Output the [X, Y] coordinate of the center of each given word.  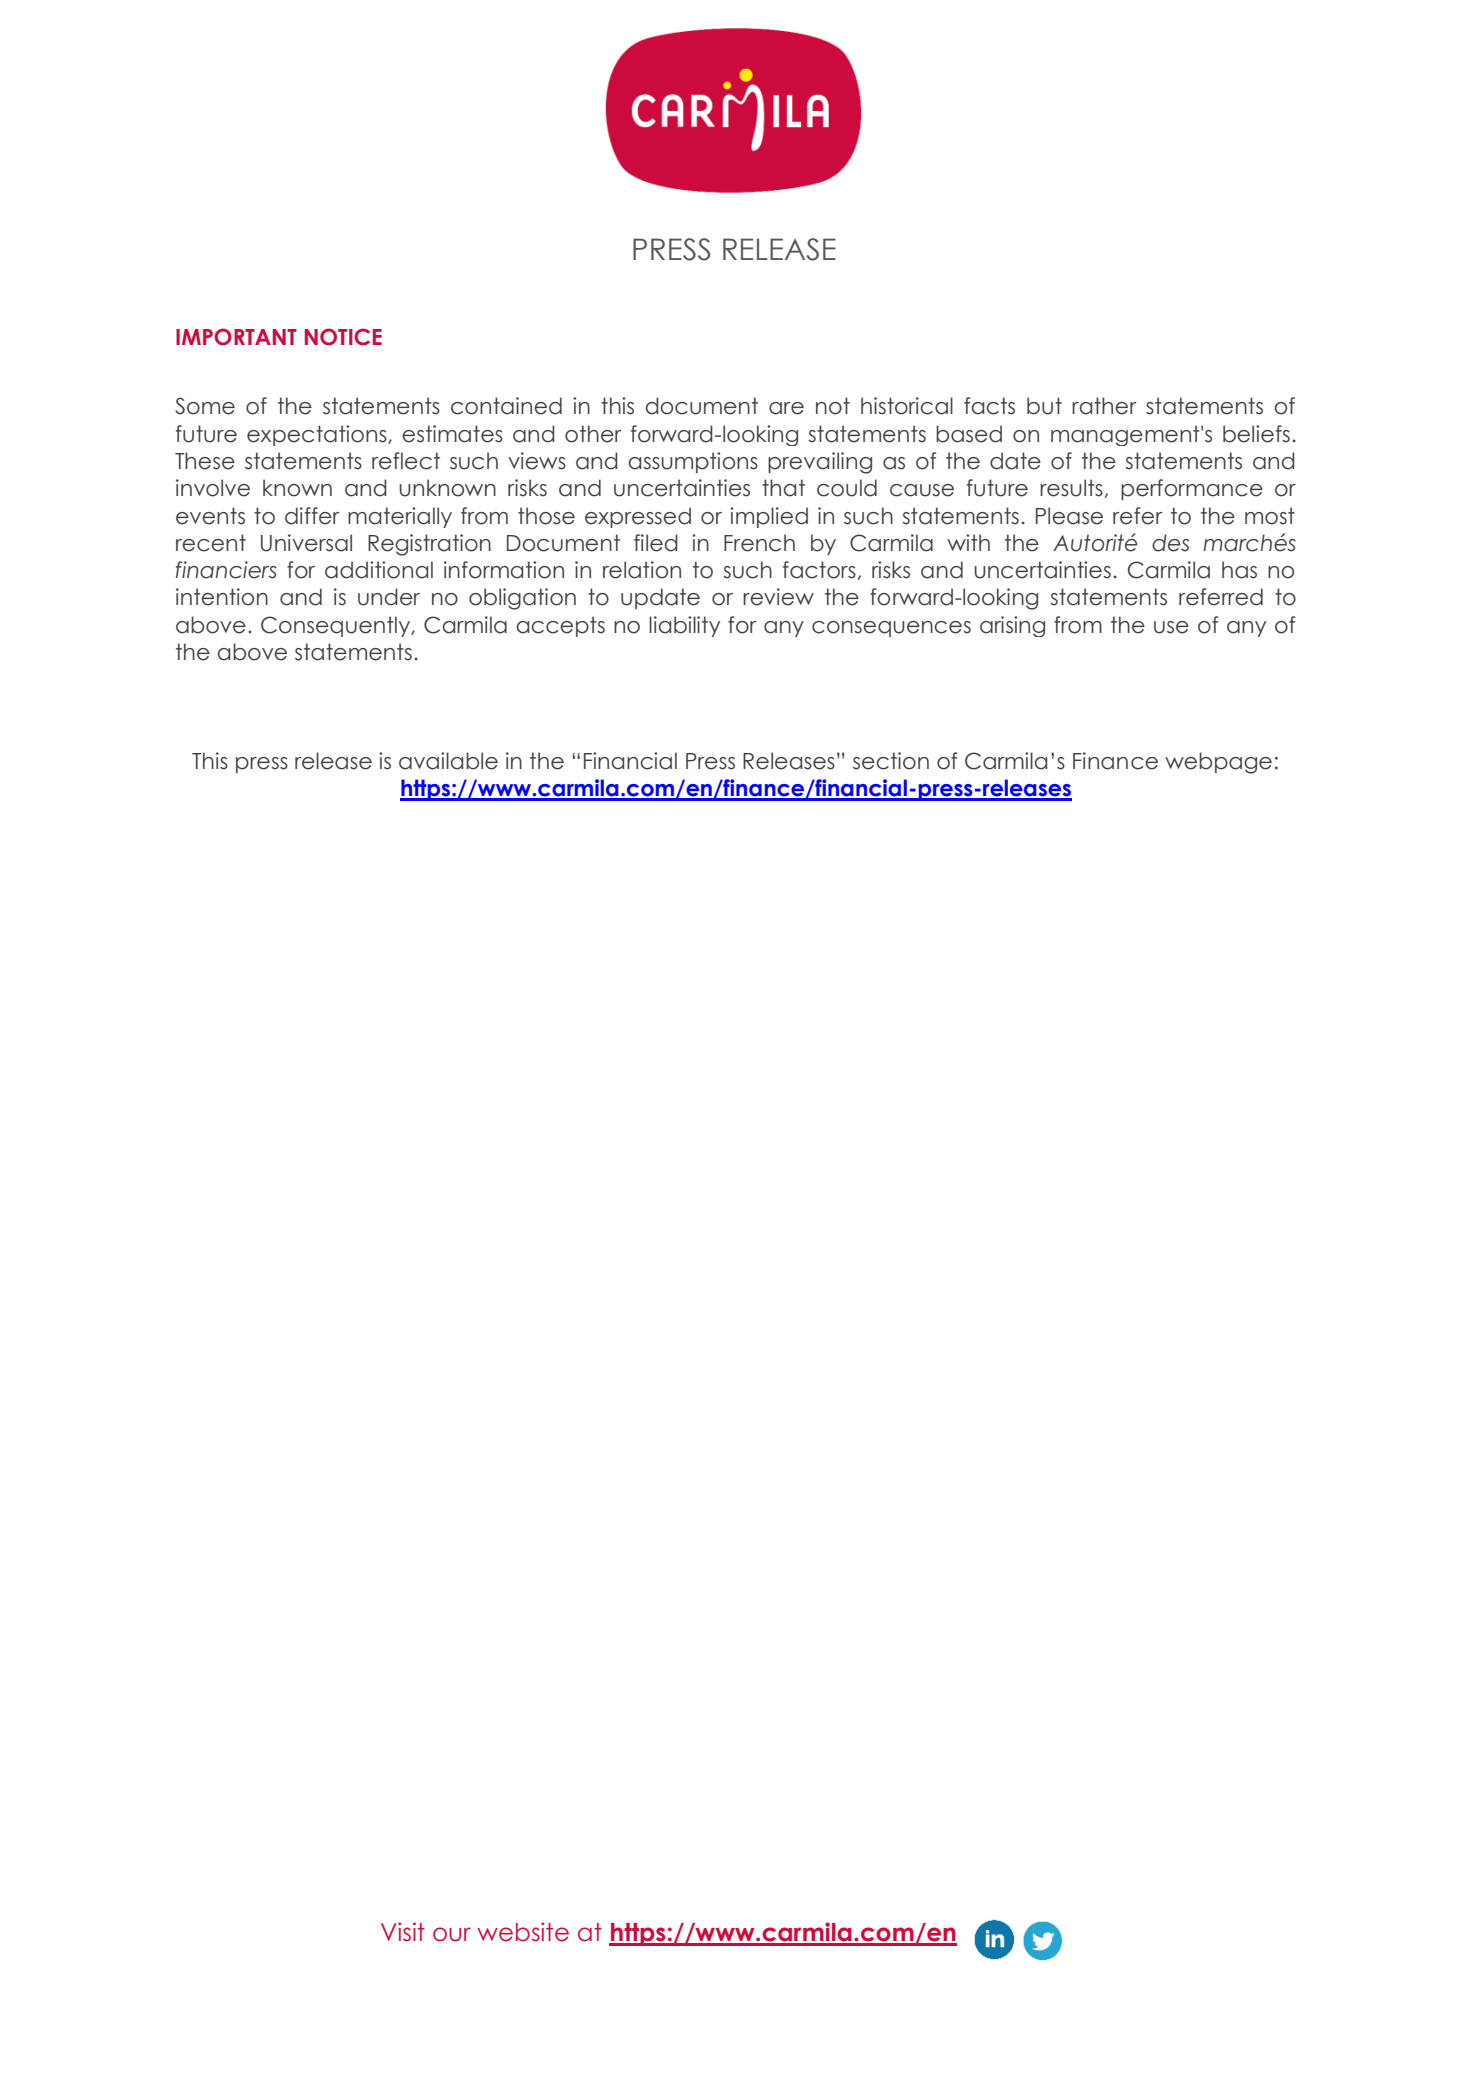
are [786, 408]
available [448, 761]
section [891, 761]
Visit [403, 1932]
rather [1104, 406]
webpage [1218, 763]
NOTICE [343, 337]
